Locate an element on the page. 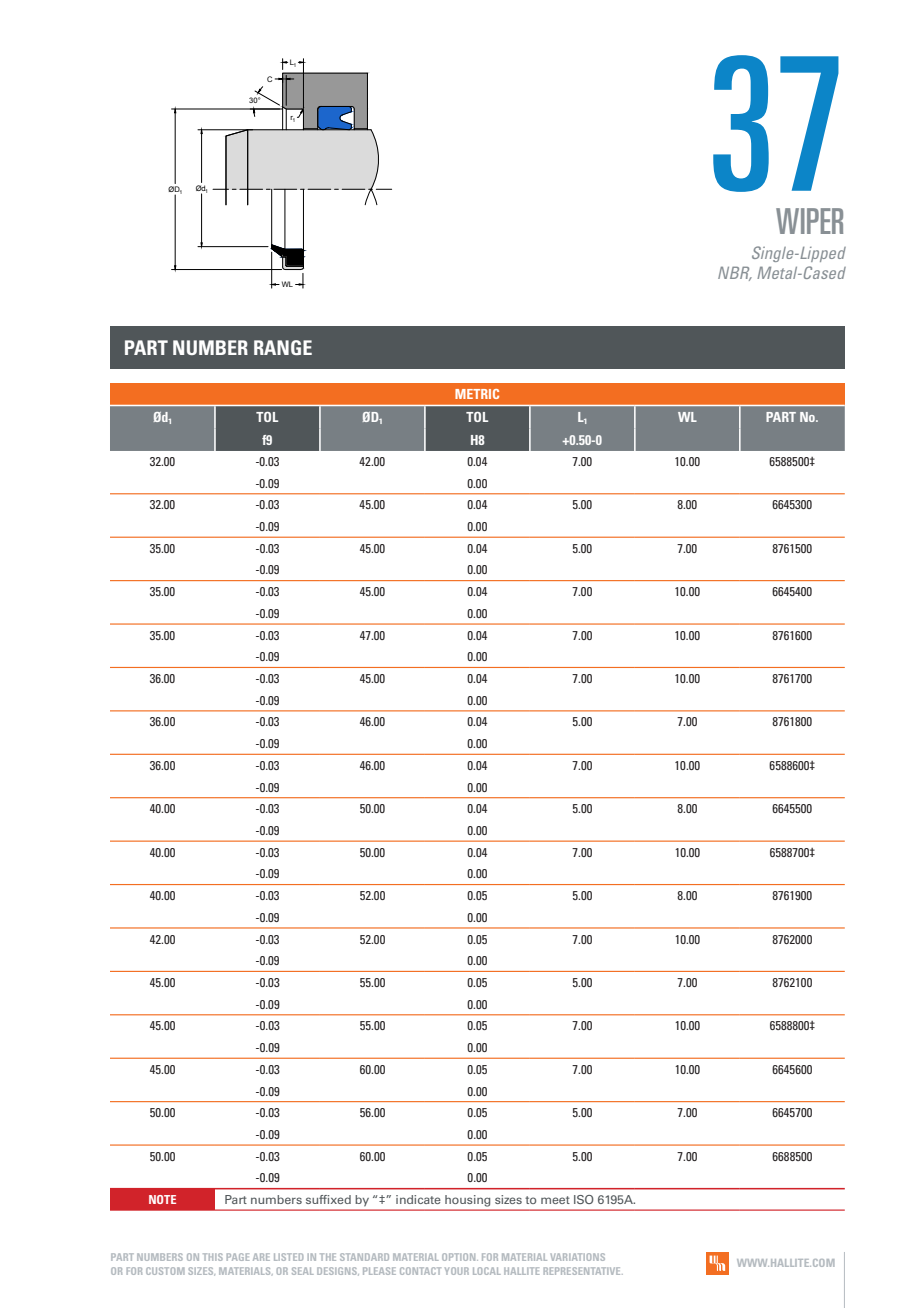  indicate is located at coordinates (418, 1199).
